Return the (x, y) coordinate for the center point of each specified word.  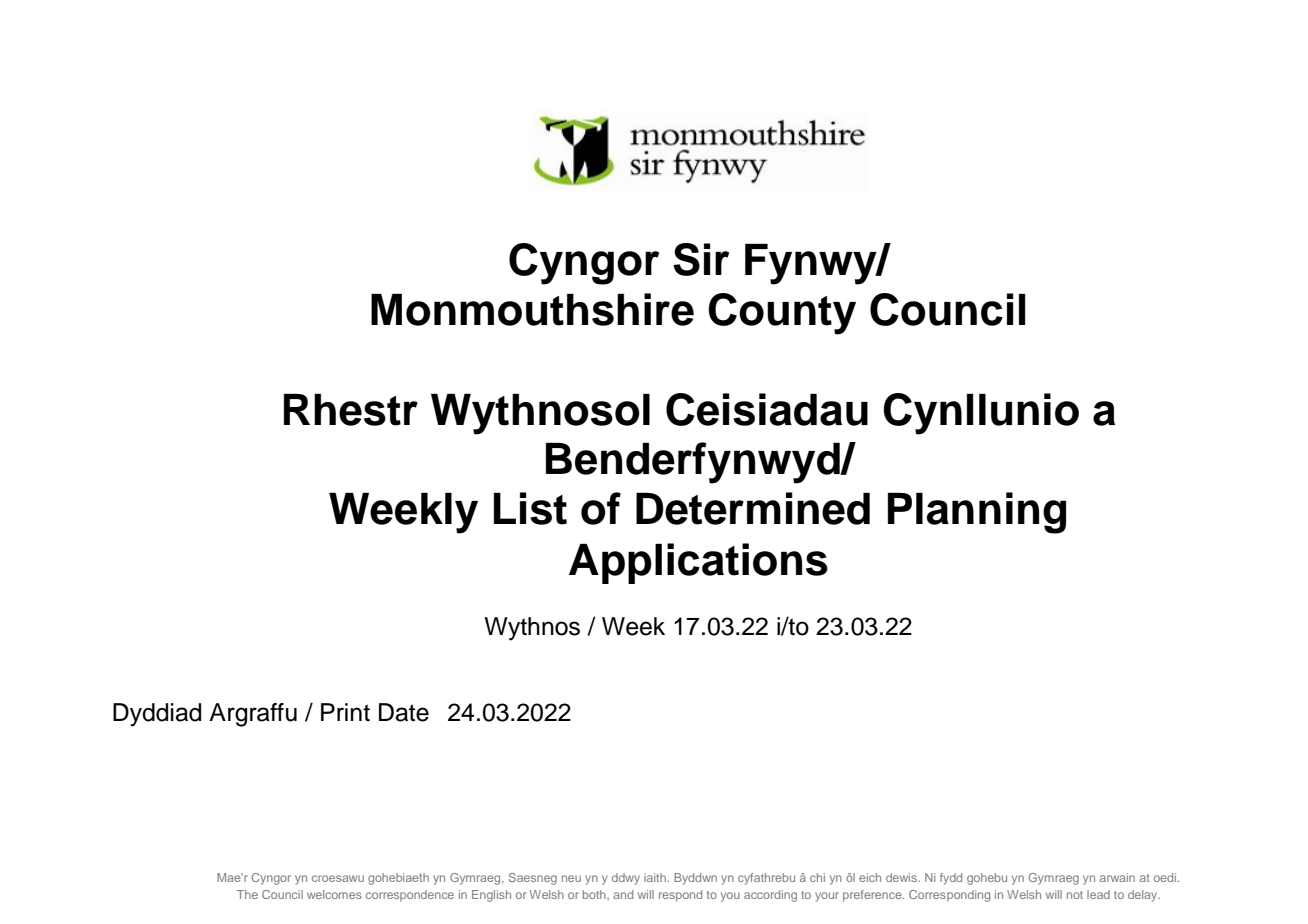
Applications (698, 563)
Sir (701, 259)
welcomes (334, 894)
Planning (977, 513)
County (782, 314)
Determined (753, 508)
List (530, 508)
